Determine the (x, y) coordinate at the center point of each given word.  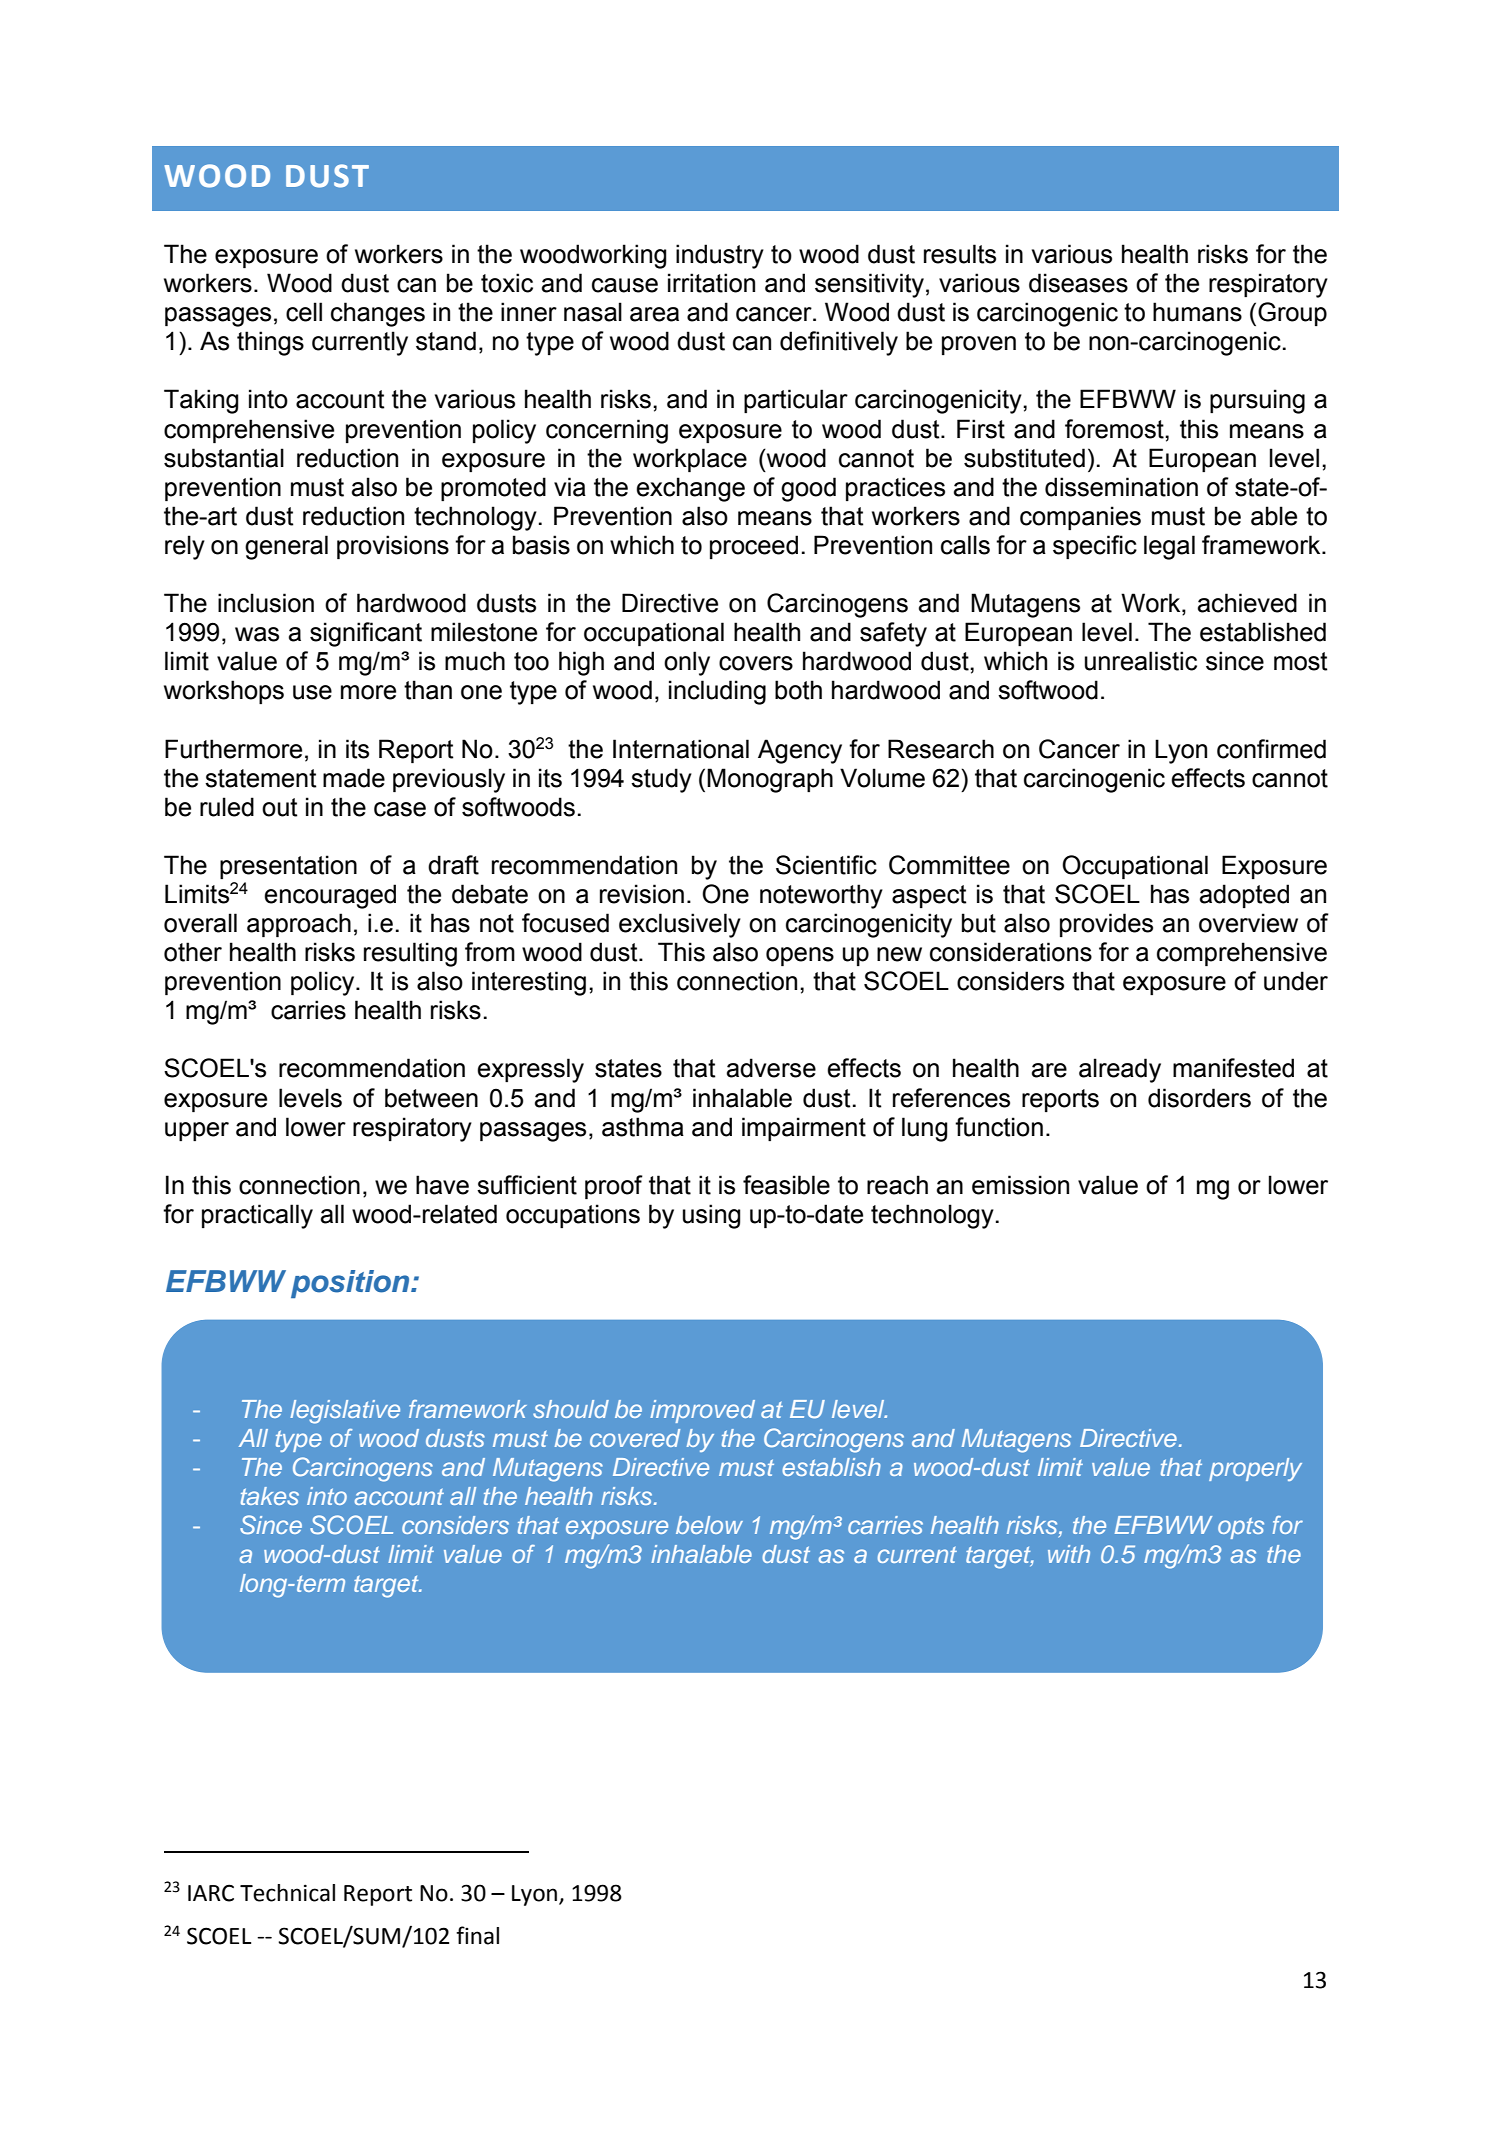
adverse (771, 1068)
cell (304, 312)
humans (1197, 312)
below (709, 1525)
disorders (1199, 1098)
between (431, 1098)
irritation (711, 283)
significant (366, 634)
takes (270, 1496)
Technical (287, 1893)
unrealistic (1141, 661)
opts (1241, 1528)
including (717, 692)
